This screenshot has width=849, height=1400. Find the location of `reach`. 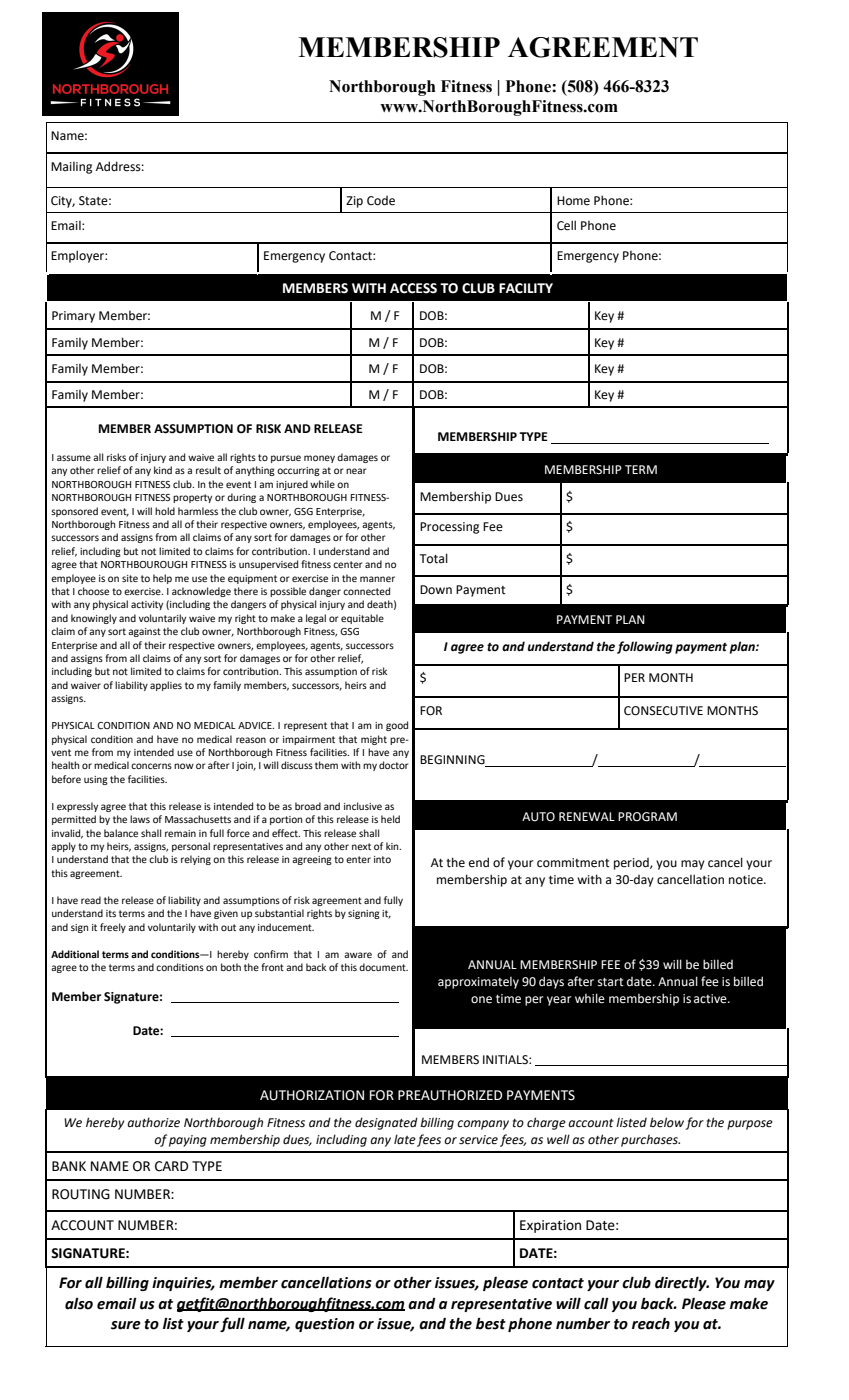

reach is located at coordinates (651, 1324).
